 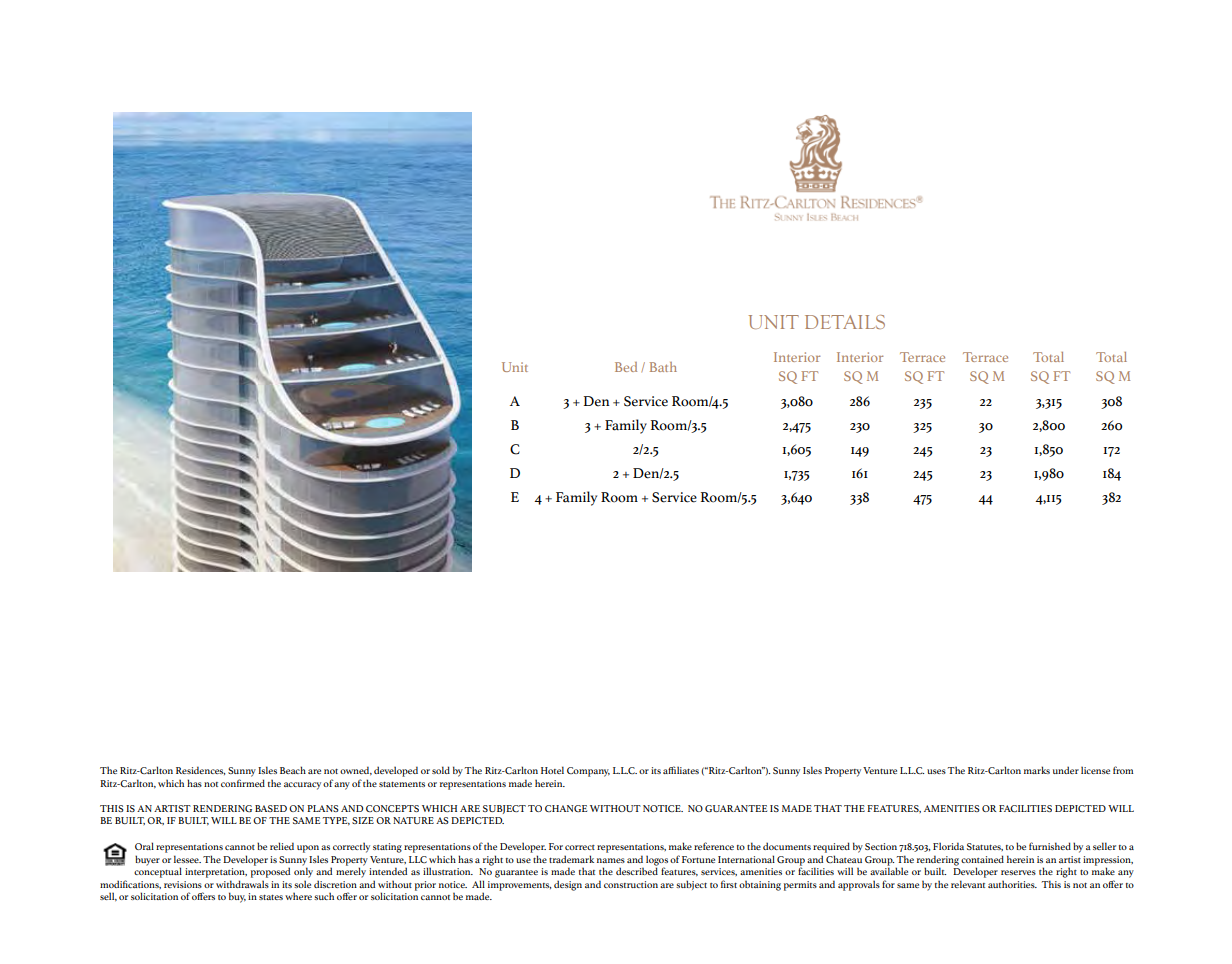 What do you see at coordinates (552, 770) in the page?
I see `Hotel` at bounding box center [552, 770].
